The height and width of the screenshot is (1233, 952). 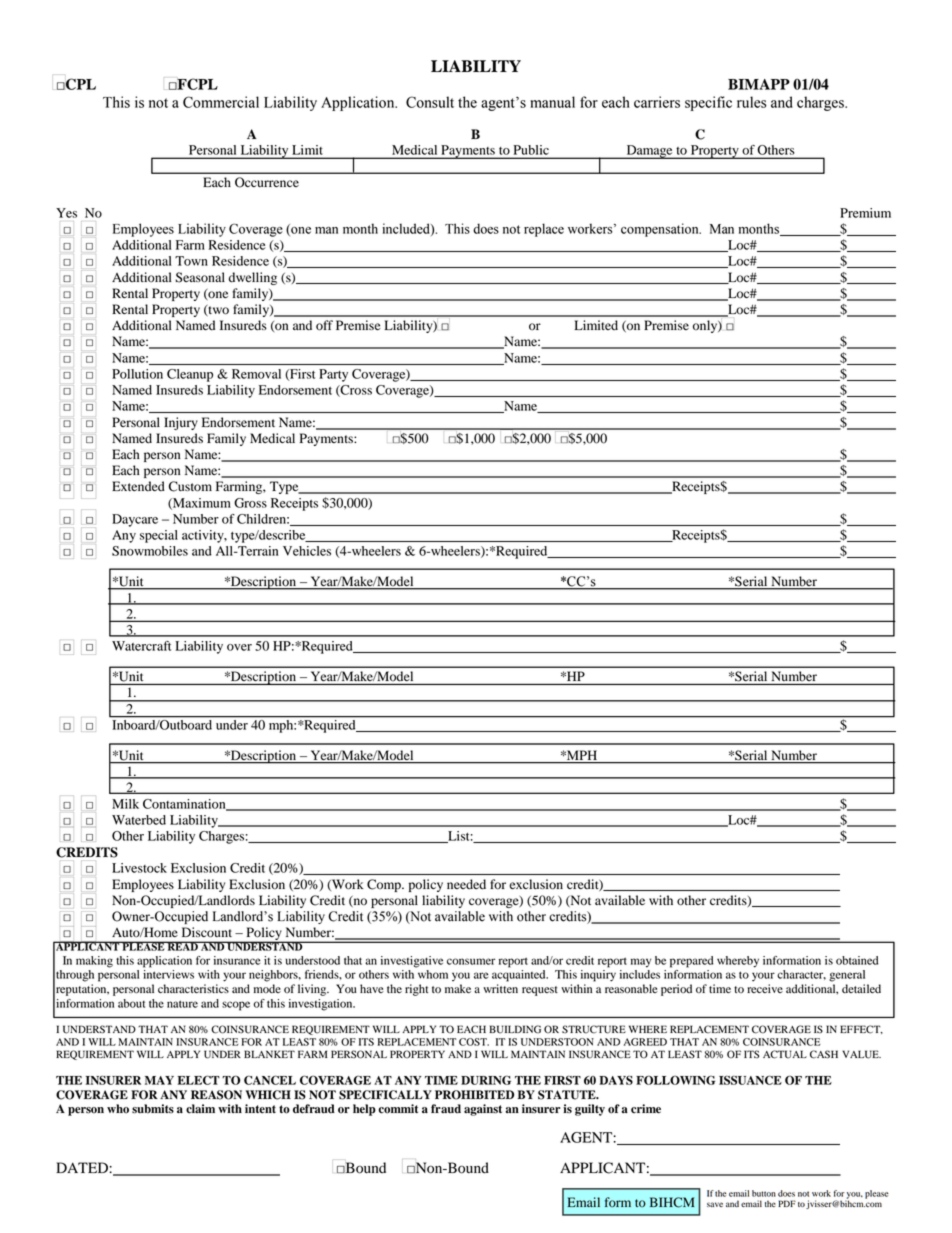 I want to click on needed, so click(x=466, y=884).
